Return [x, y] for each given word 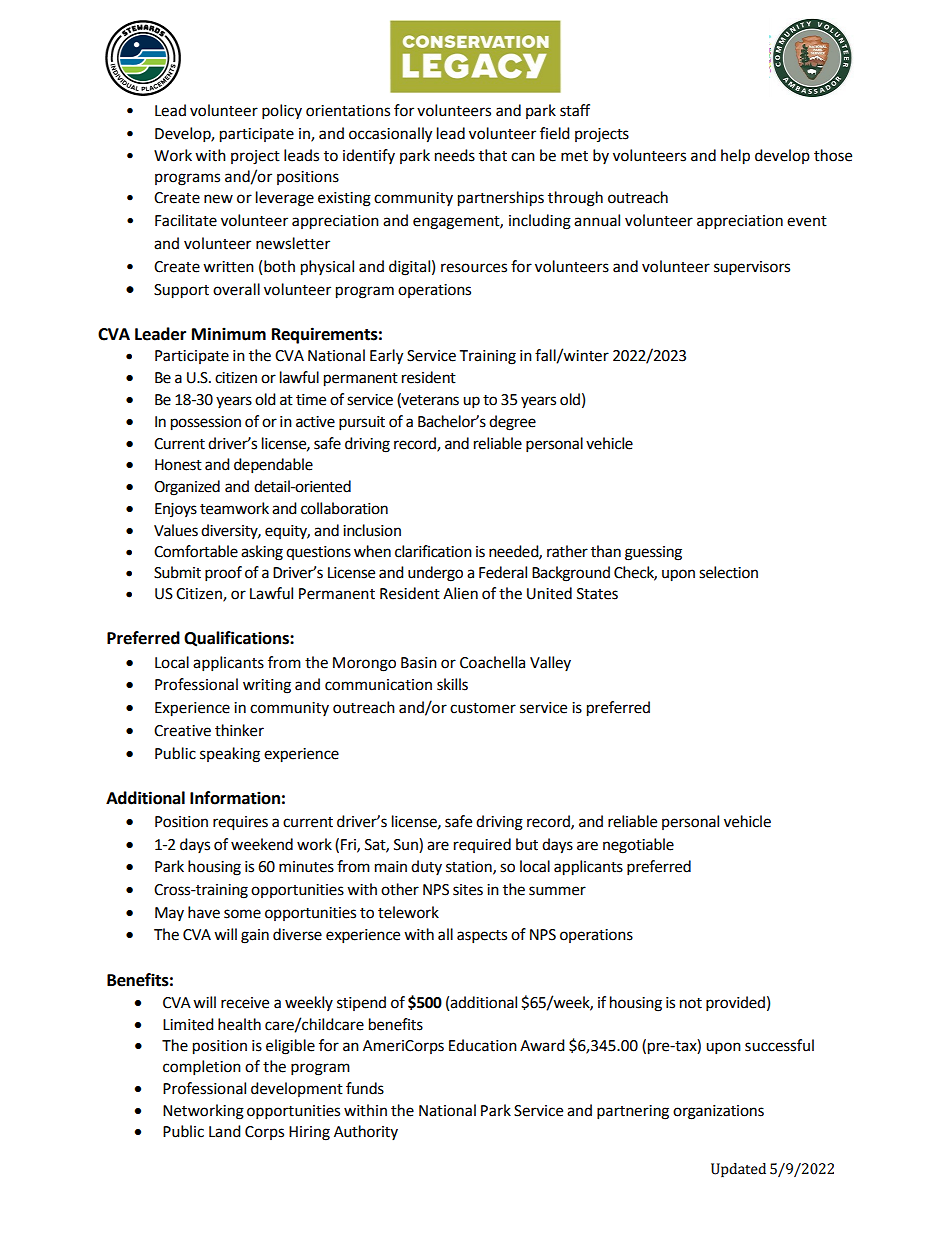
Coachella [492, 662]
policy [282, 112]
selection [728, 572]
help [735, 157]
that [493, 155]
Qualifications [237, 639]
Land [225, 1131]
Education [483, 1045]
